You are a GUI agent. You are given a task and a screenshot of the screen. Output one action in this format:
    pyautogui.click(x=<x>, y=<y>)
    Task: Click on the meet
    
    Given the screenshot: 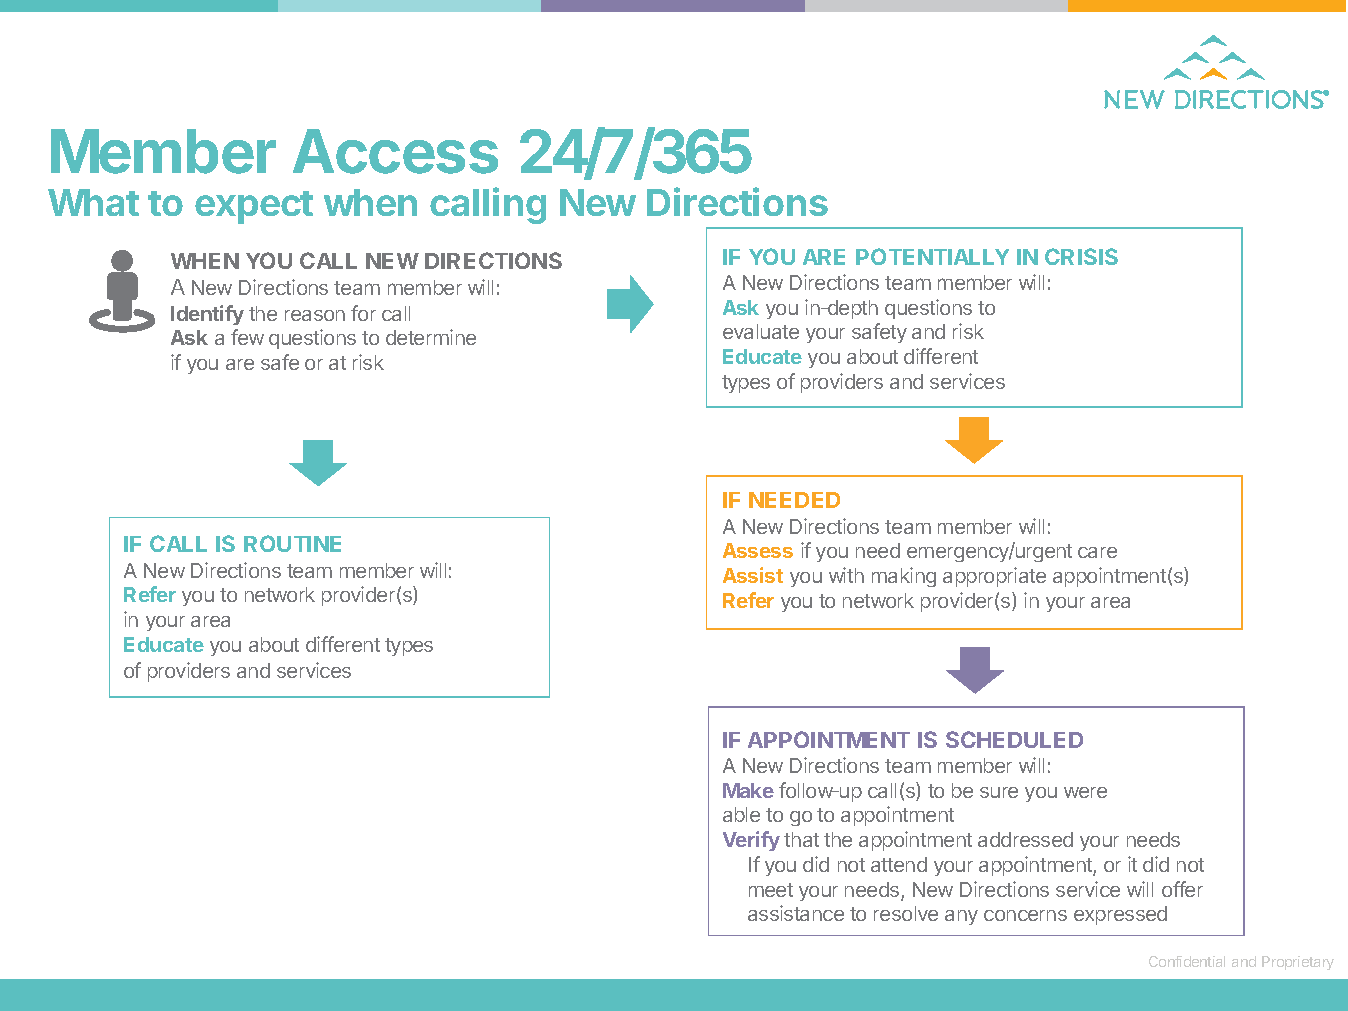 What is the action you would take?
    pyautogui.click(x=771, y=890)
